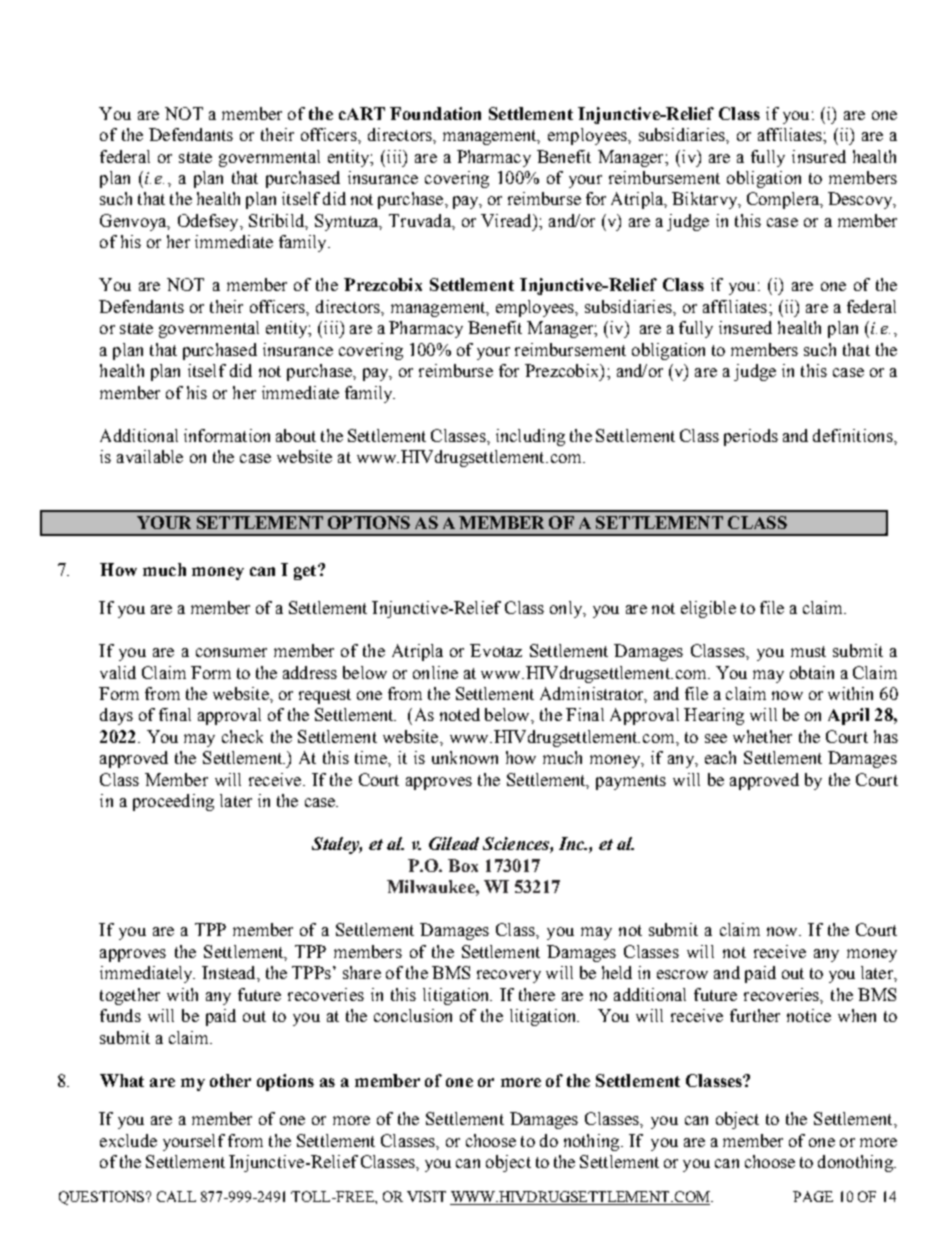 The image size is (952, 1233). What do you see at coordinates (435, 672) in the page?
I see `online` at bounding box center [435, 672].
